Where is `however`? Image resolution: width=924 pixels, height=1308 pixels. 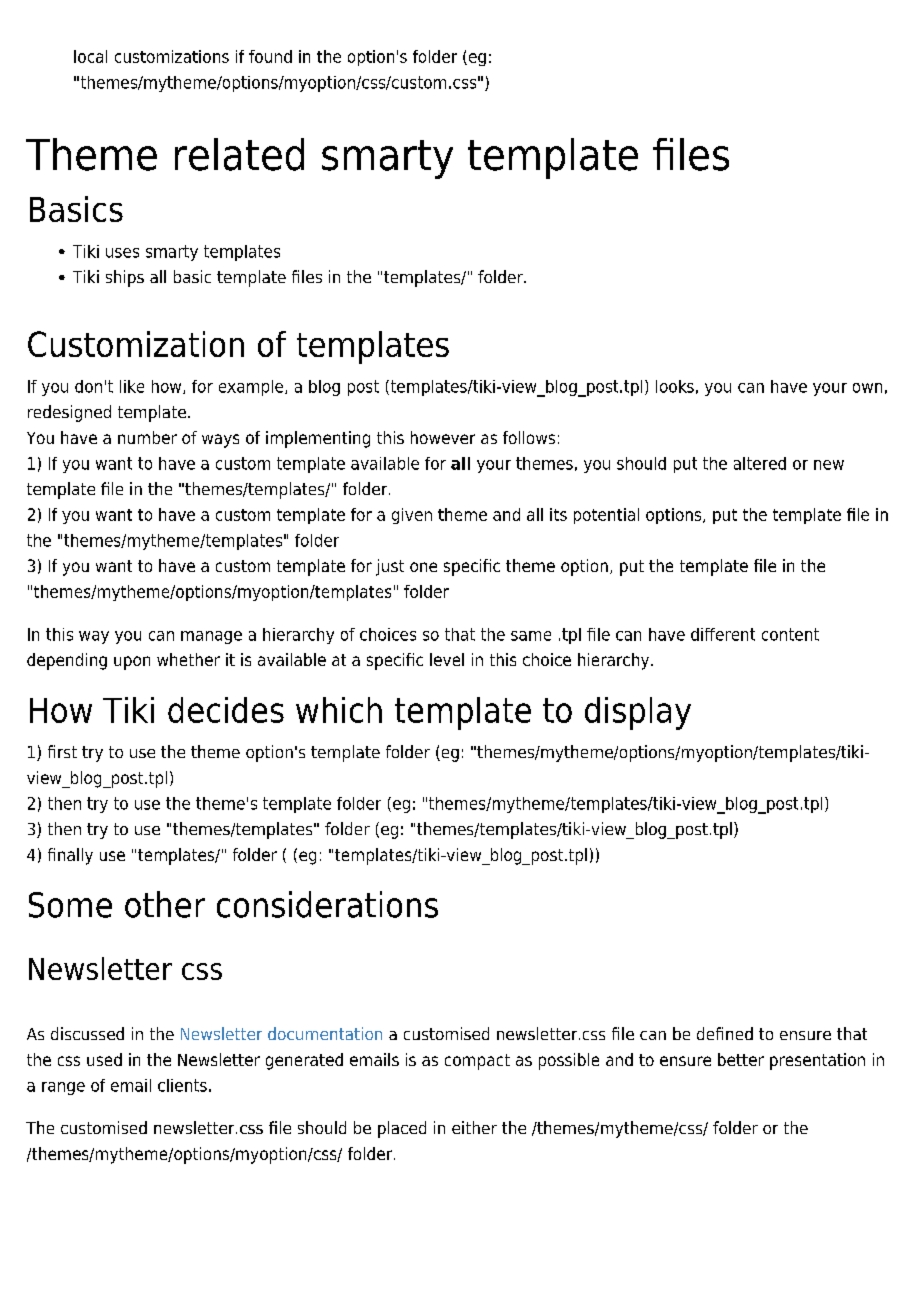 however is located at coordinates (443, 437).
